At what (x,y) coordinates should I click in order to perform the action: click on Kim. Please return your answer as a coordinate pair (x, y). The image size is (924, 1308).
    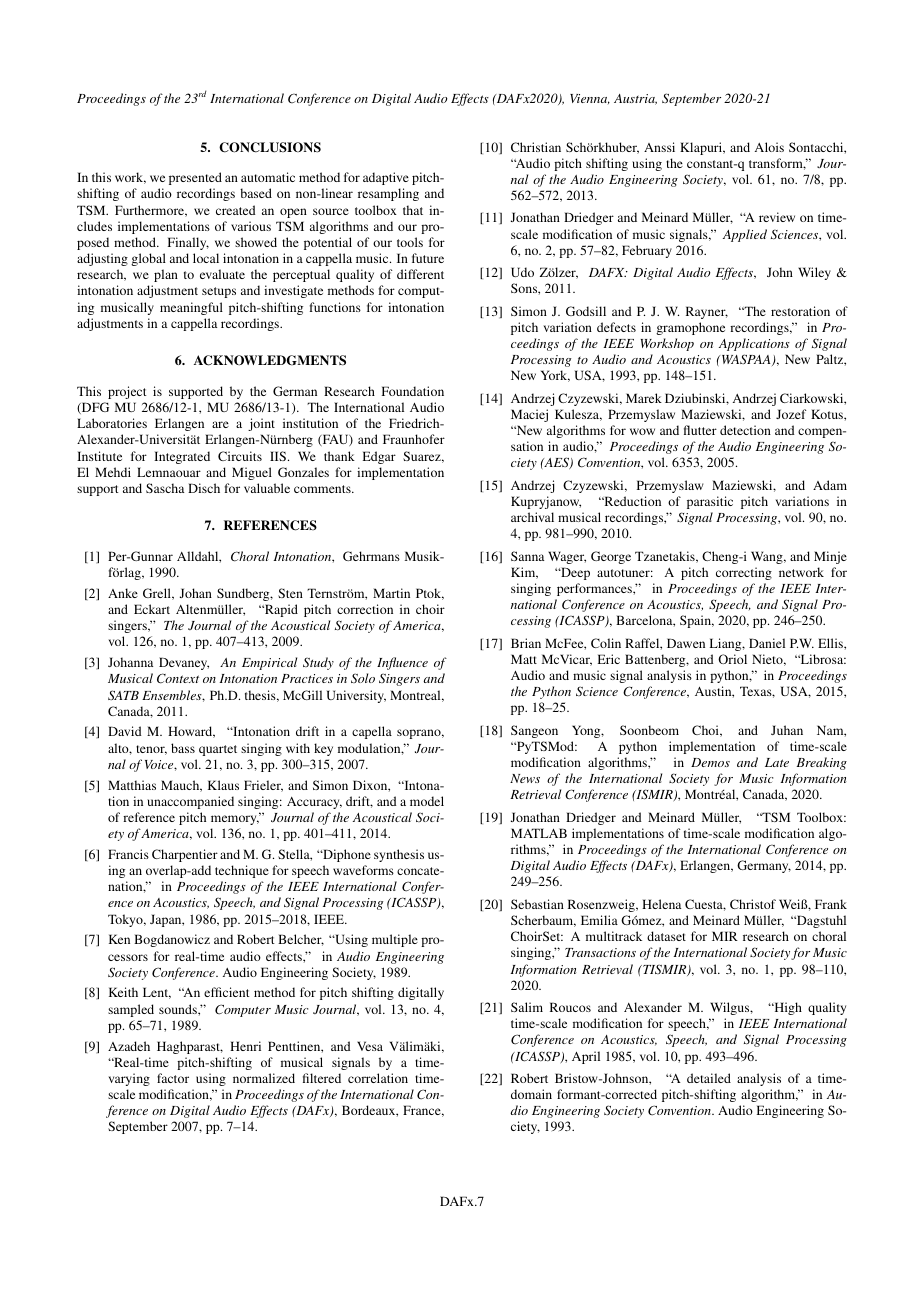
    Looking at the image, I should click on (524, 573).
